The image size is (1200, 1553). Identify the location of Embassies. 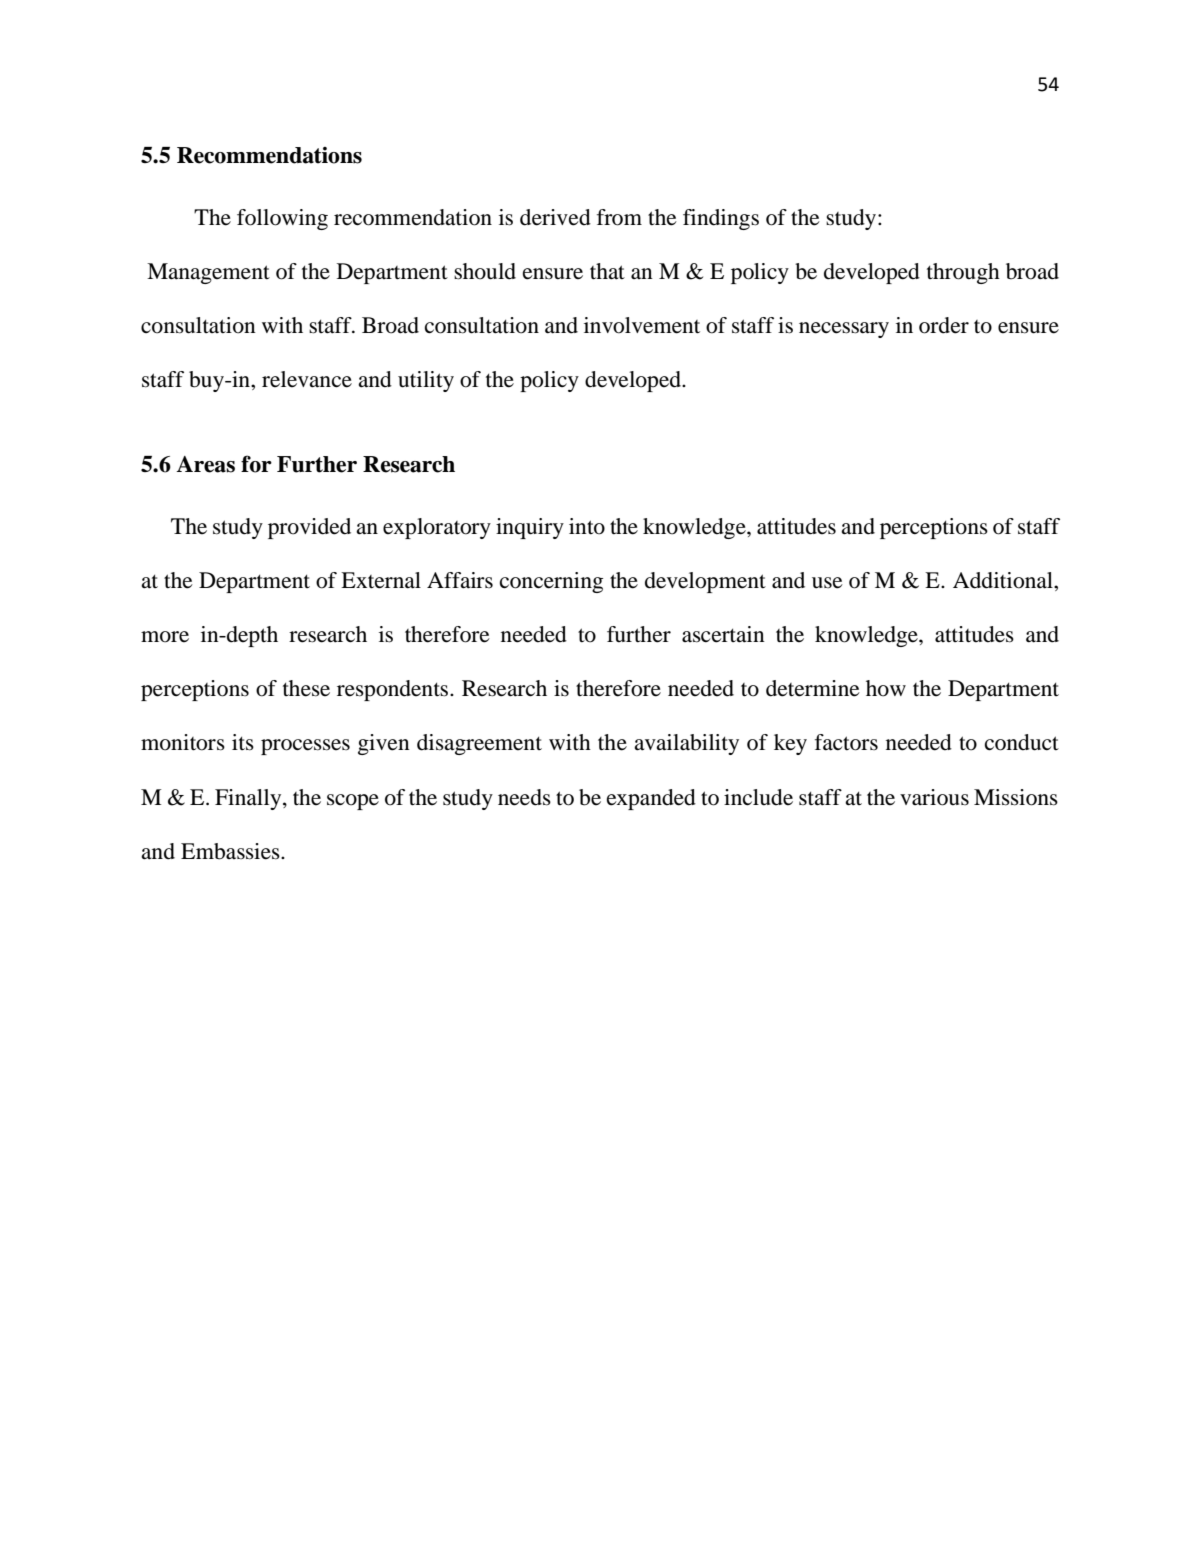
(231, 851).
